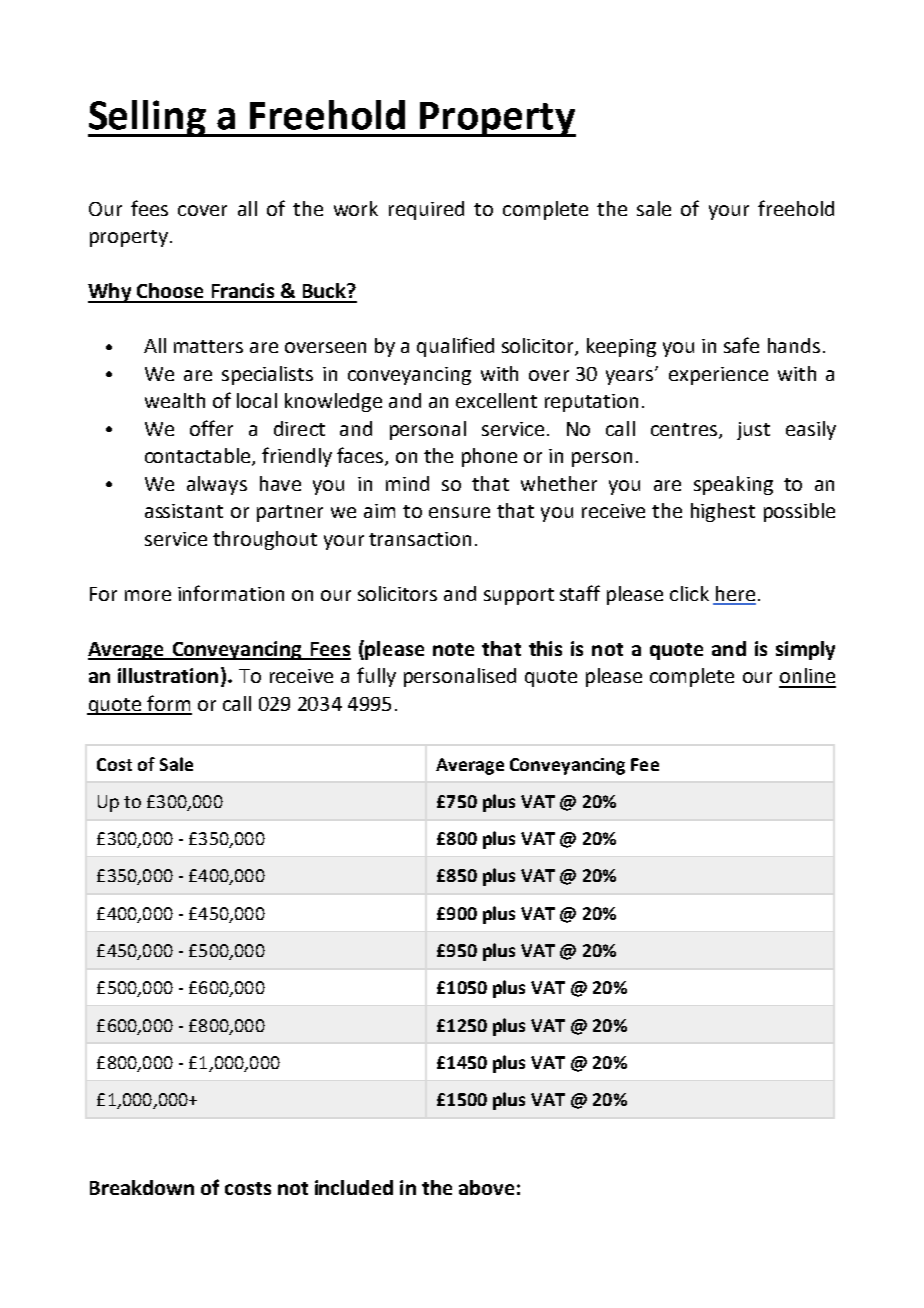 Image resolution: width=924 pixels, height=1308 pixels. Describe the element at coordinates (168, 675) in the page. I see `illustration` at that location.
